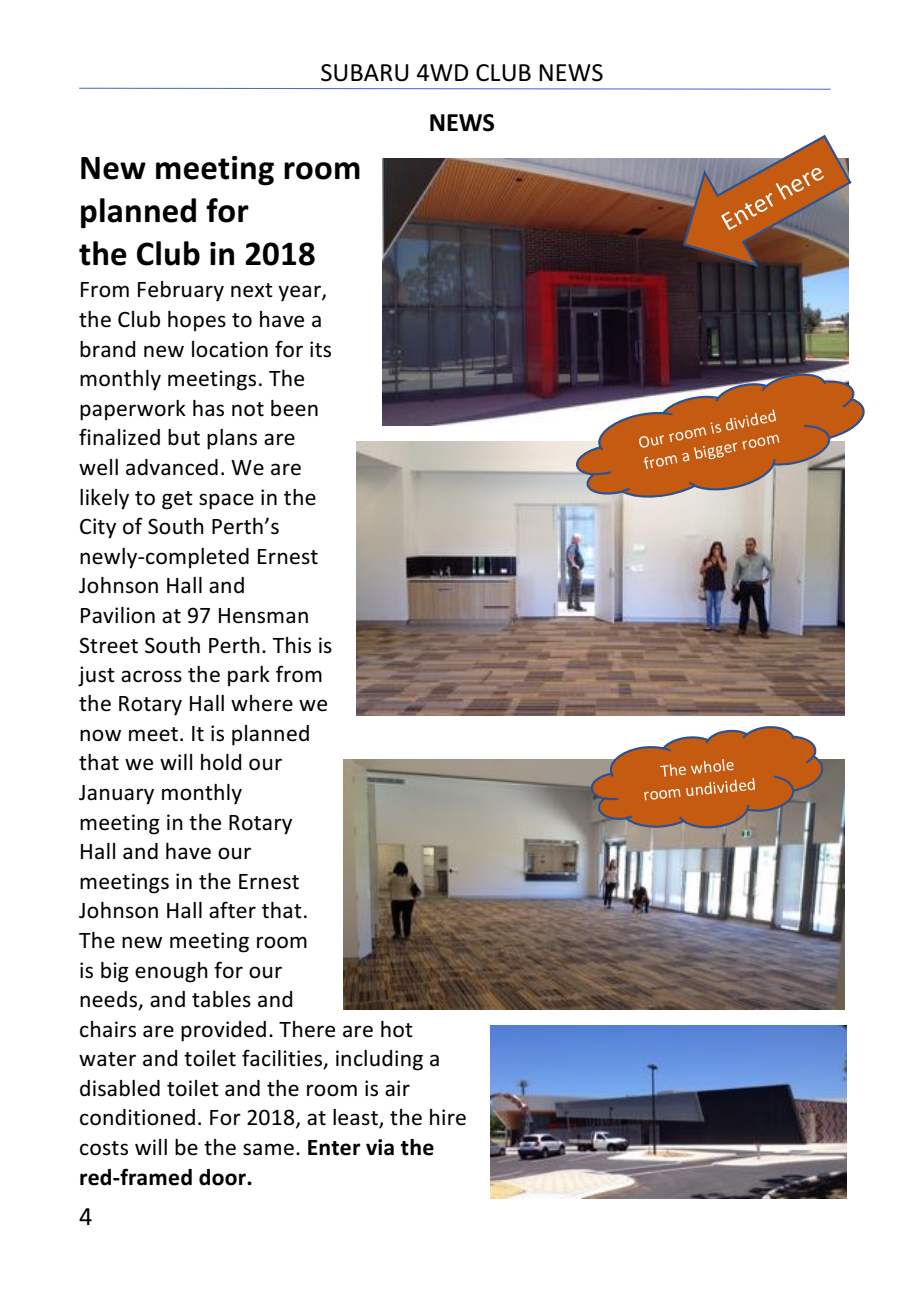  I want to click on SUBARU, so click(365, 73).
